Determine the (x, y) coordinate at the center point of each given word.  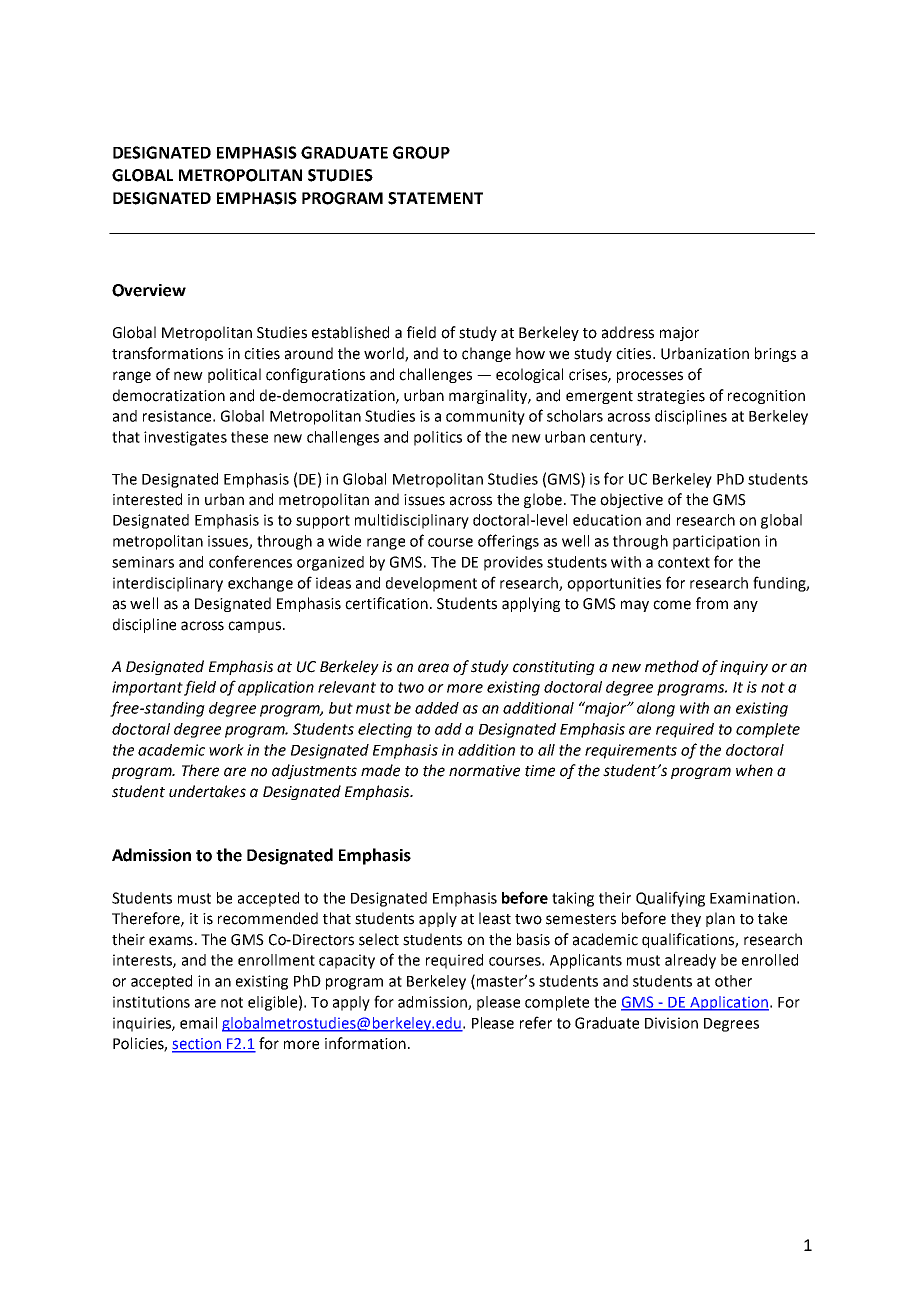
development (431, 584)
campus (256, 627)
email (198, 1023)
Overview (149, 290)
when (754, 770)
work (226, 750)
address (628, 332)
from (712, 603)
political (234, 375)
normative (484, 771)
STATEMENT (435, 198)
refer (536, 1022)
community (485, 417)
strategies (671, 397)
